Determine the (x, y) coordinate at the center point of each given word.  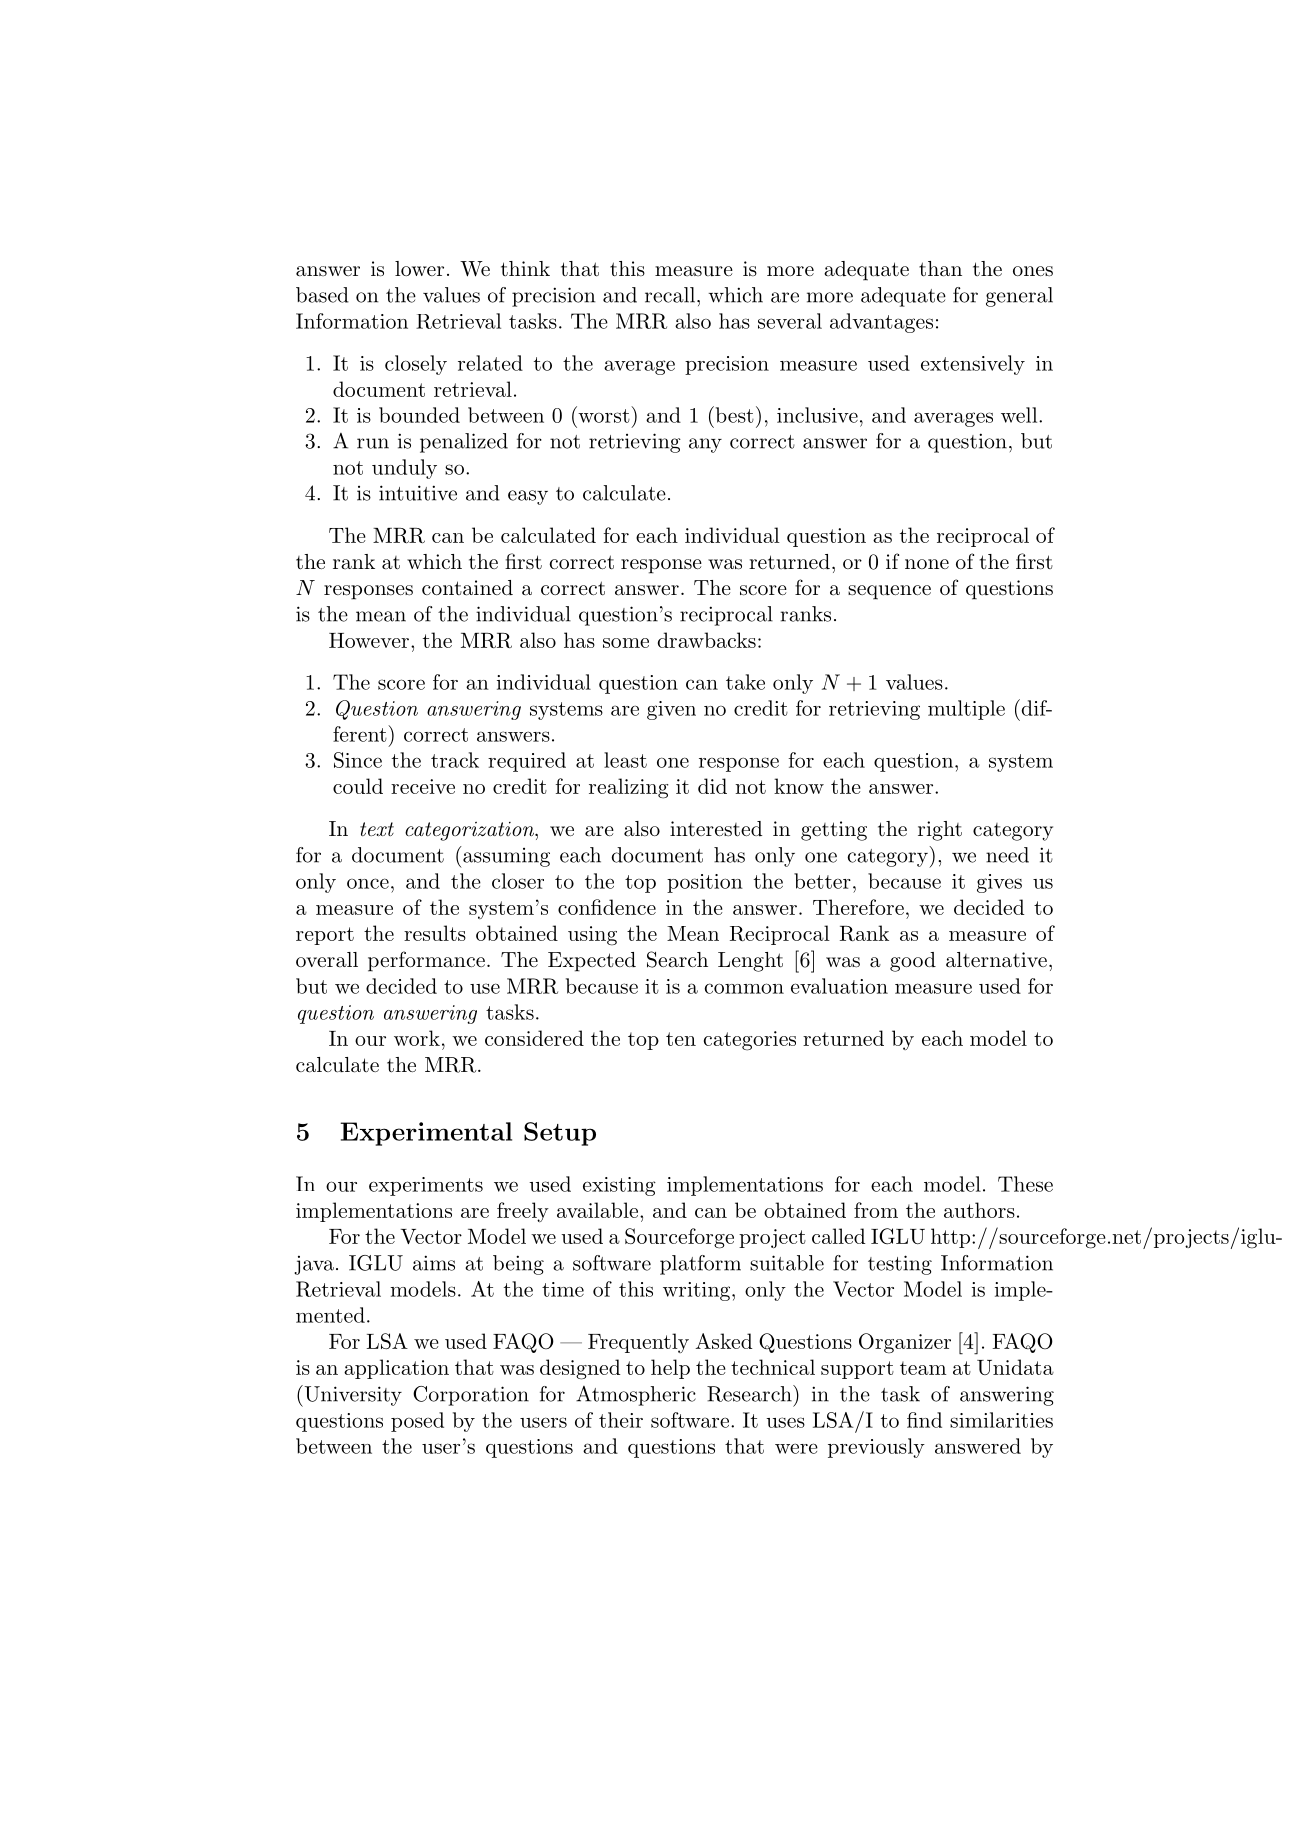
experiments (426, 1186)
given (671, 710)
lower (419, 268)
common (744, 988)
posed (417, 1422)
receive (423, 786)
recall (671, 295)
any (705, 445)
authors (979, 1210)
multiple (966, 710)
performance (426, 961)
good (913, 962)
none (927, 564)
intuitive (418, 493)
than (940, 269)
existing (619, 1186)
